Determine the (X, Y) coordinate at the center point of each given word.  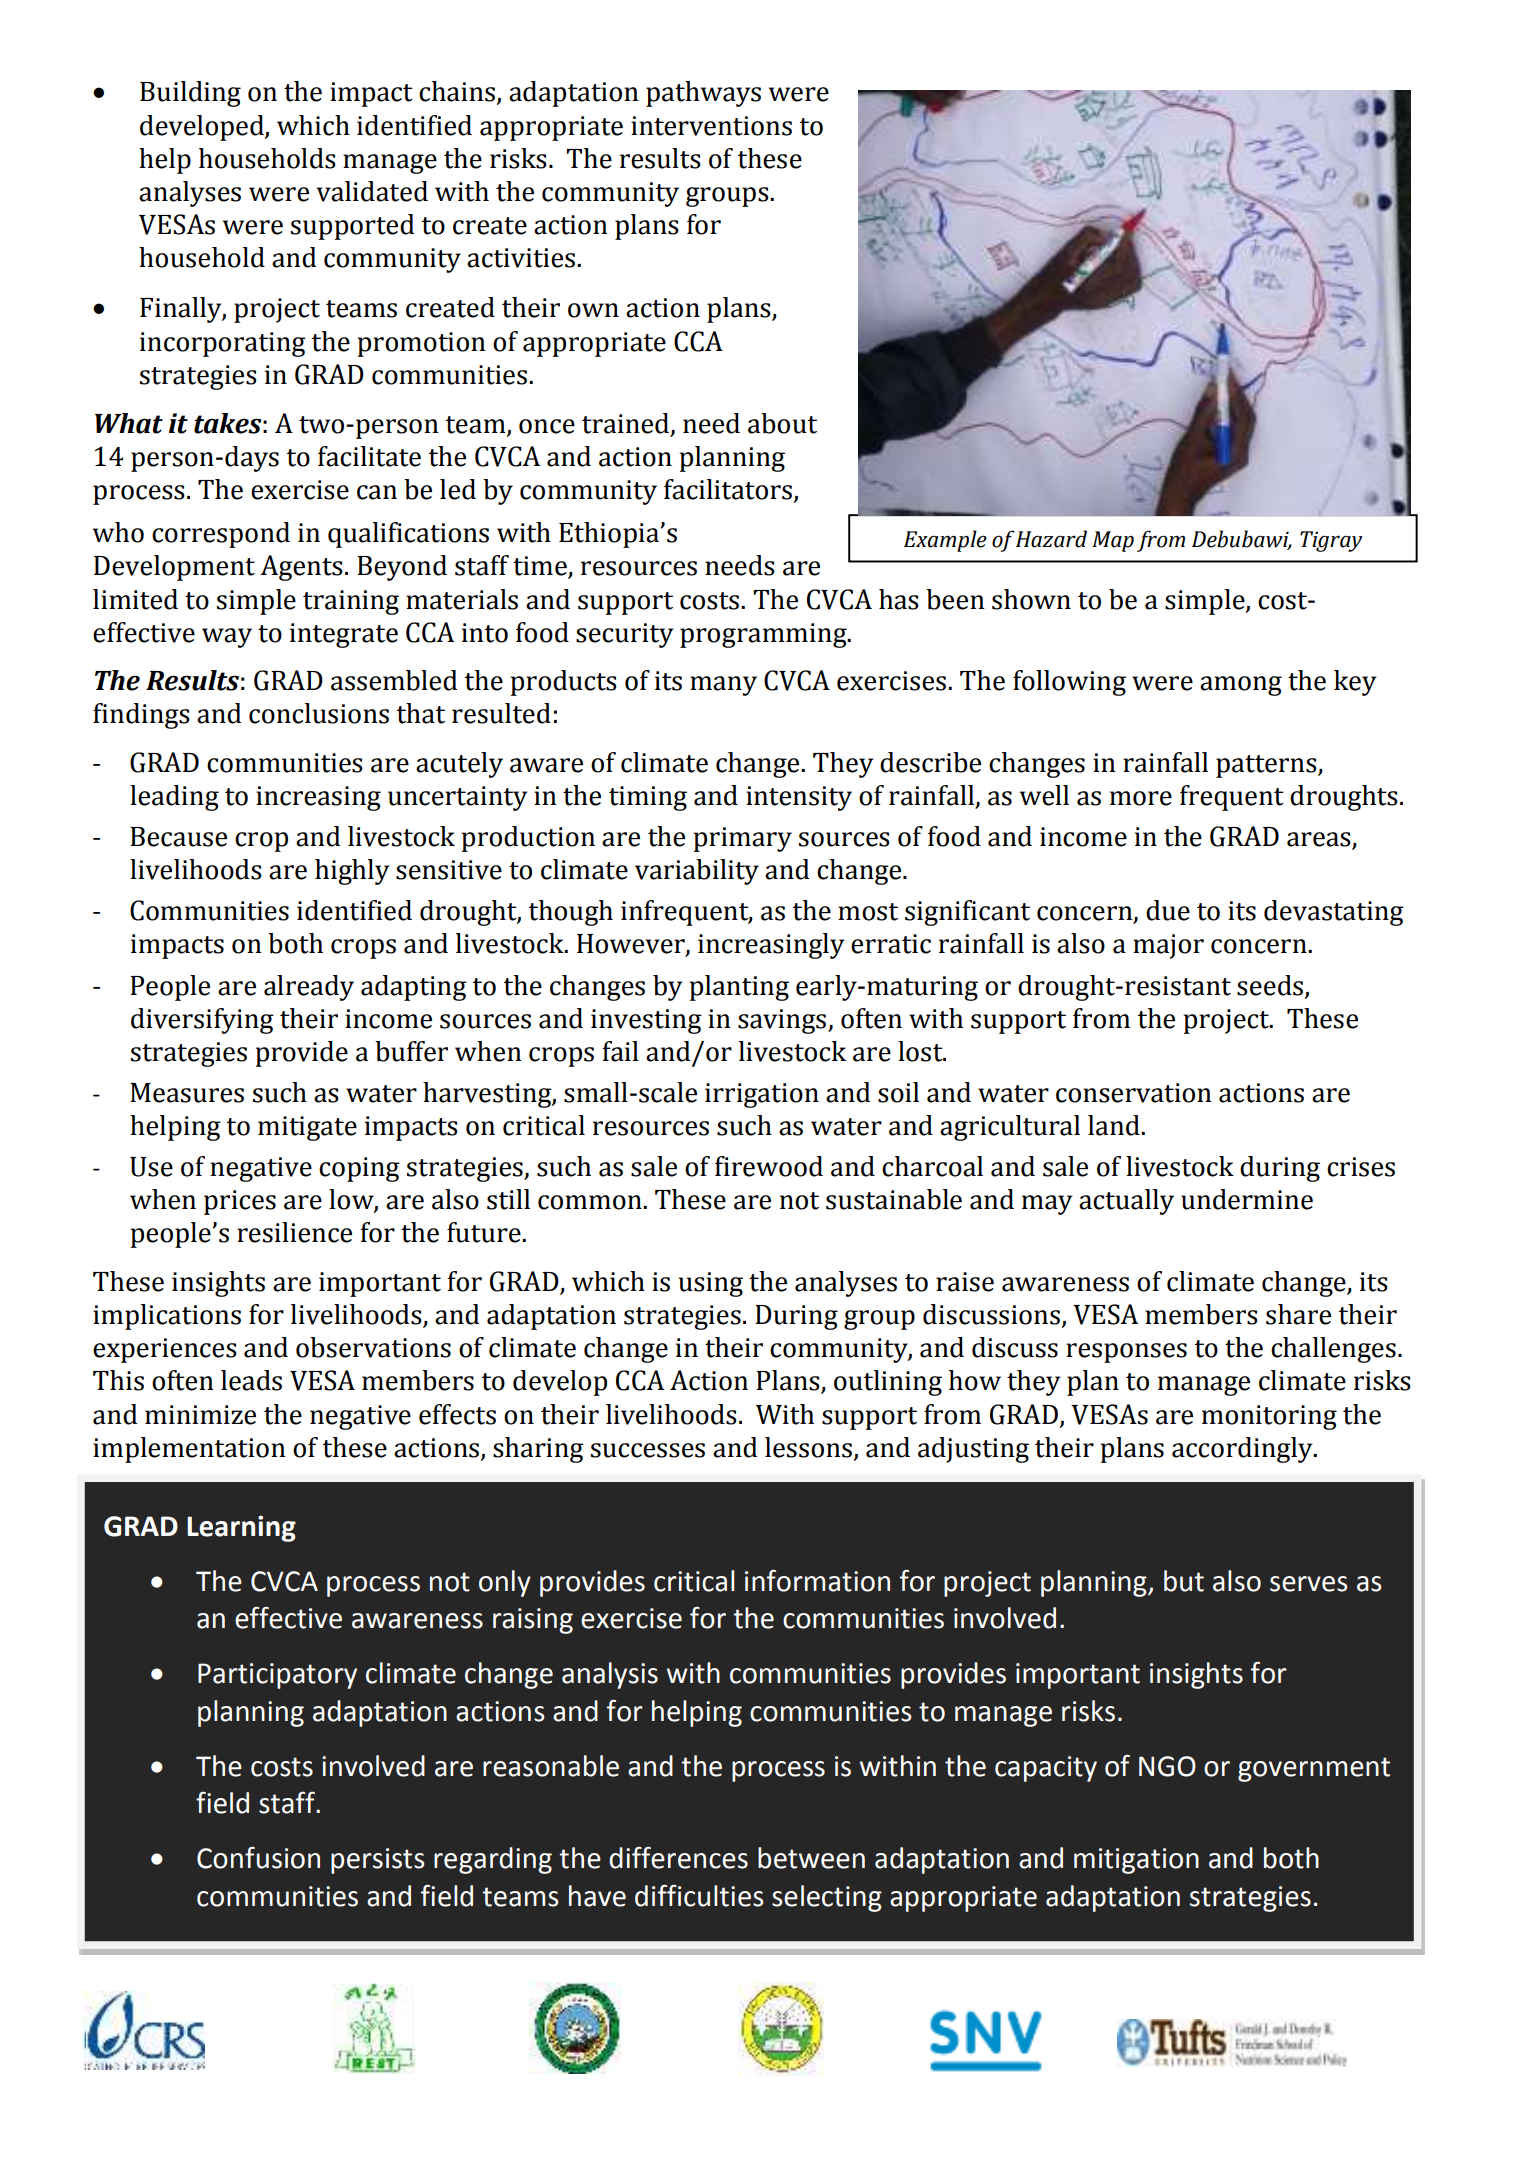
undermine (1247, 1199)
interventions (711, 126)
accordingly (1243, 1450)
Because (178, 837)
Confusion (258, 1858)
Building (190, 94)
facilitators (728, 489)
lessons (810, 1448)
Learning (241, 1528)
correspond (221, 535)
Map (1113, 541)
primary (742, 839)
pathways (703, 94)
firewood (769, 1166)
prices (240, 1202)
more (1141, 798)
